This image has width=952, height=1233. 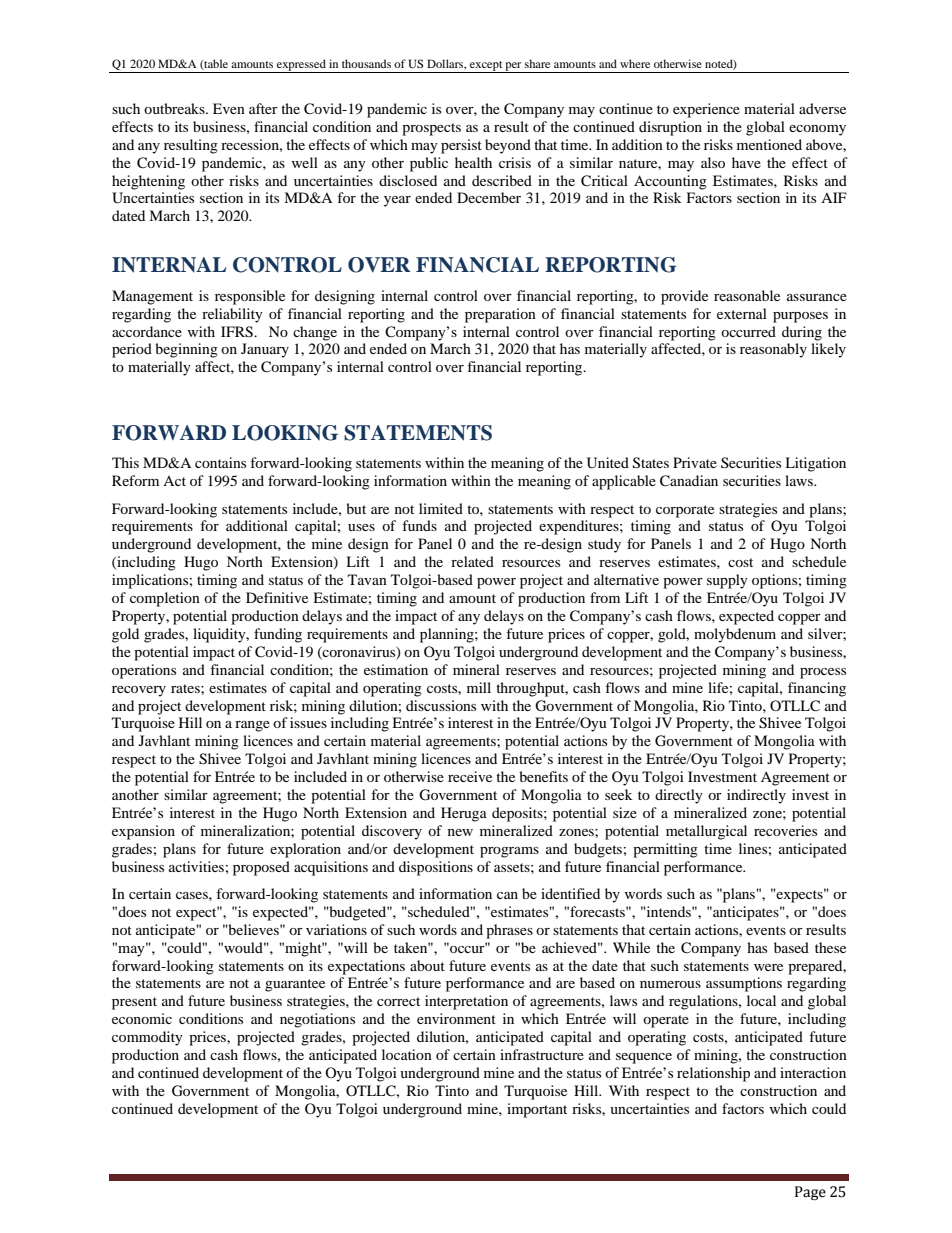 I want to click on completion, so click(x=165, y=599).
